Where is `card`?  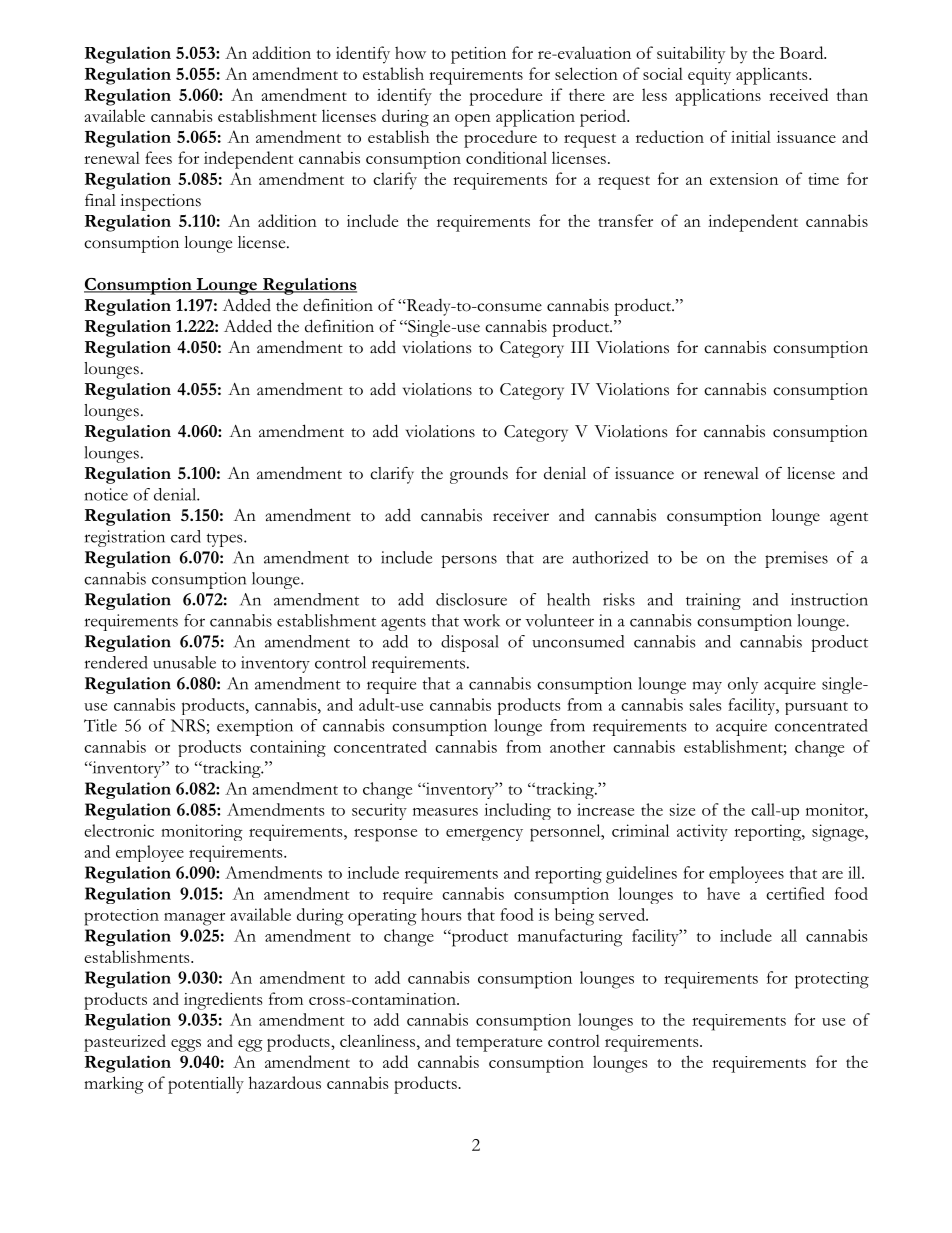
card is located at coordinates (186, 536).
